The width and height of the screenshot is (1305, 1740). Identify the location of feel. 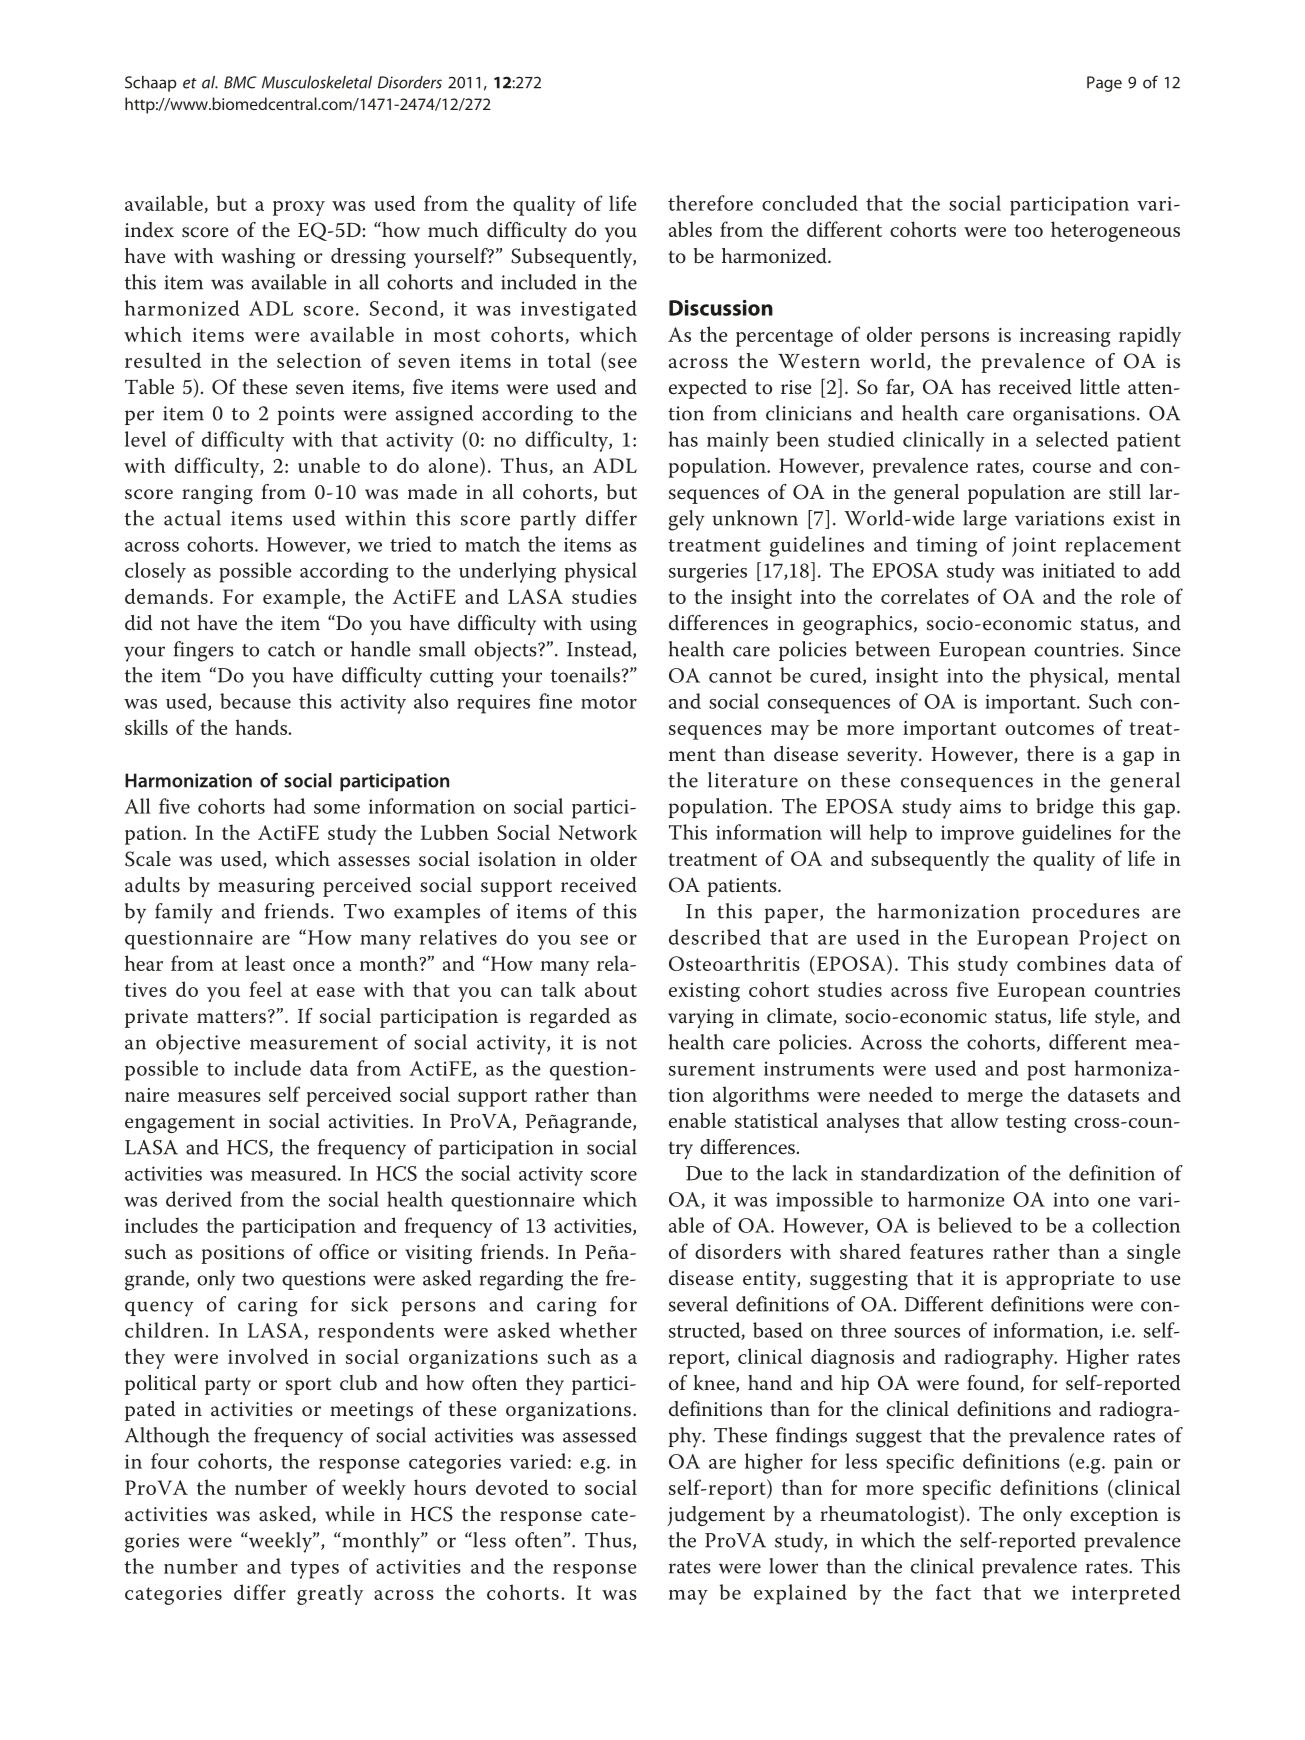
(265, 989).
